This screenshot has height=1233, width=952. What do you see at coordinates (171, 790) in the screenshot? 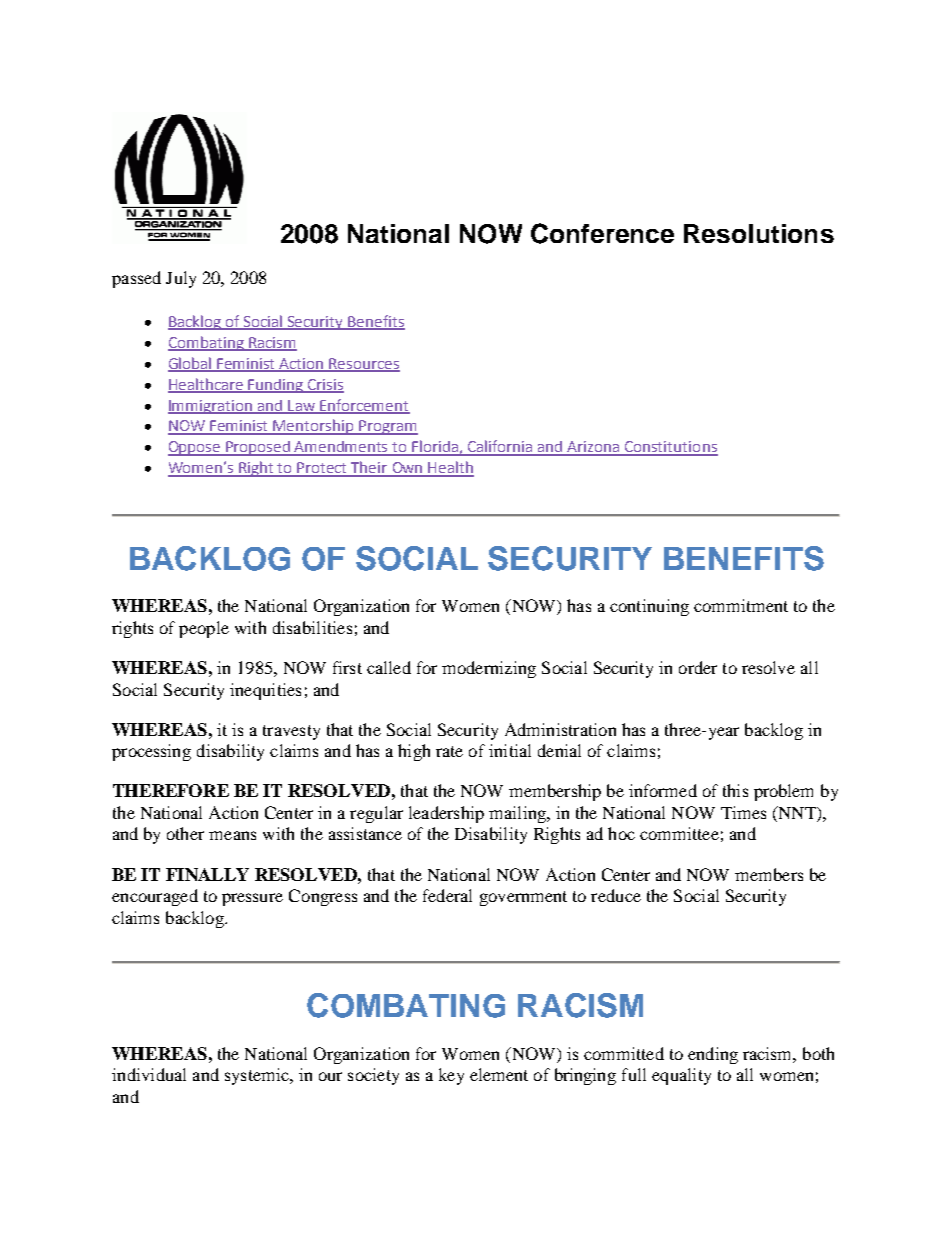
I see `THEREFORE` at bounding box center [171, 790].
